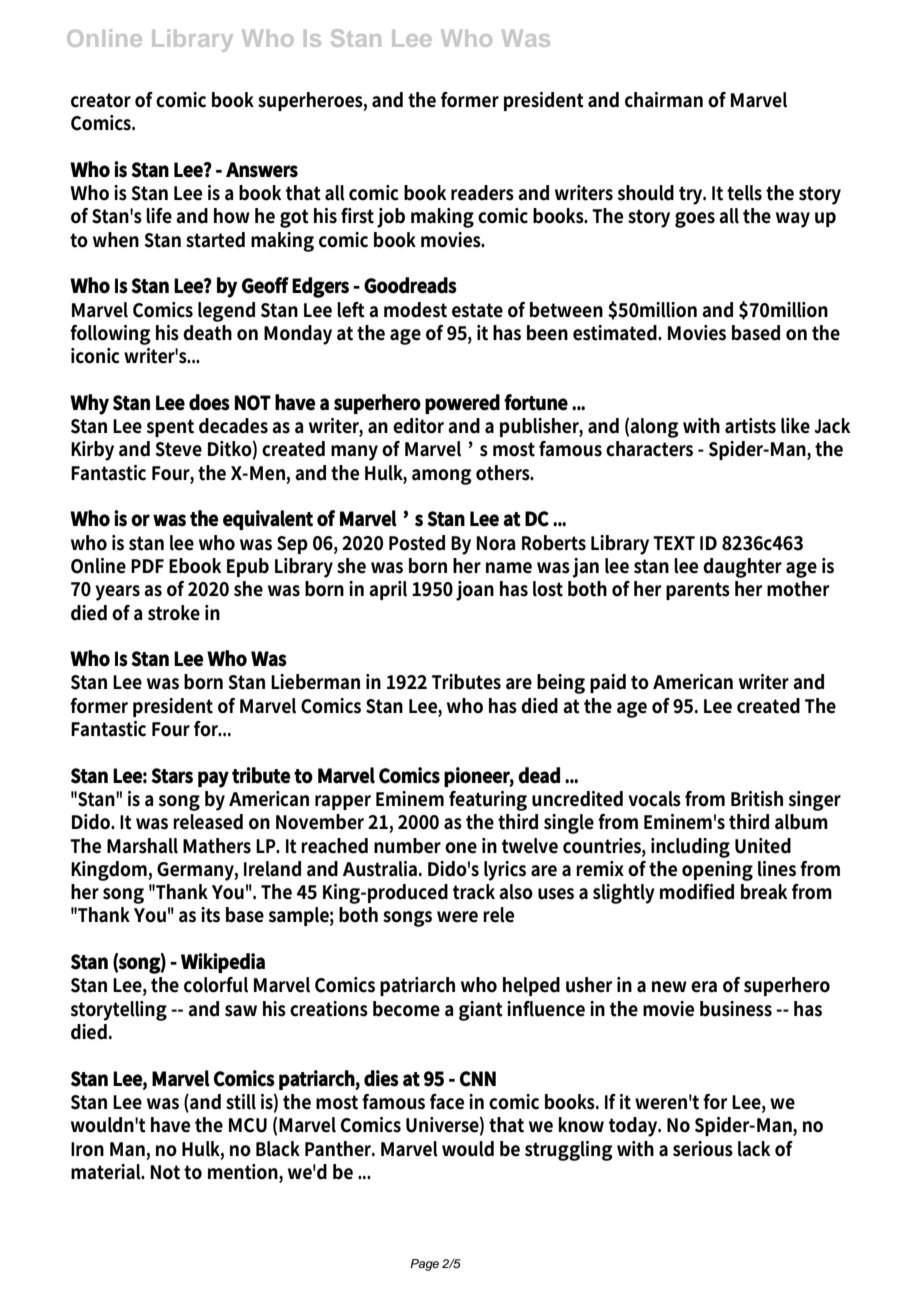 The height and width of the screenshot is (1308, 924). Describe the element at coordinates (561, 684) in the screenshot. I see `being` at that location.
